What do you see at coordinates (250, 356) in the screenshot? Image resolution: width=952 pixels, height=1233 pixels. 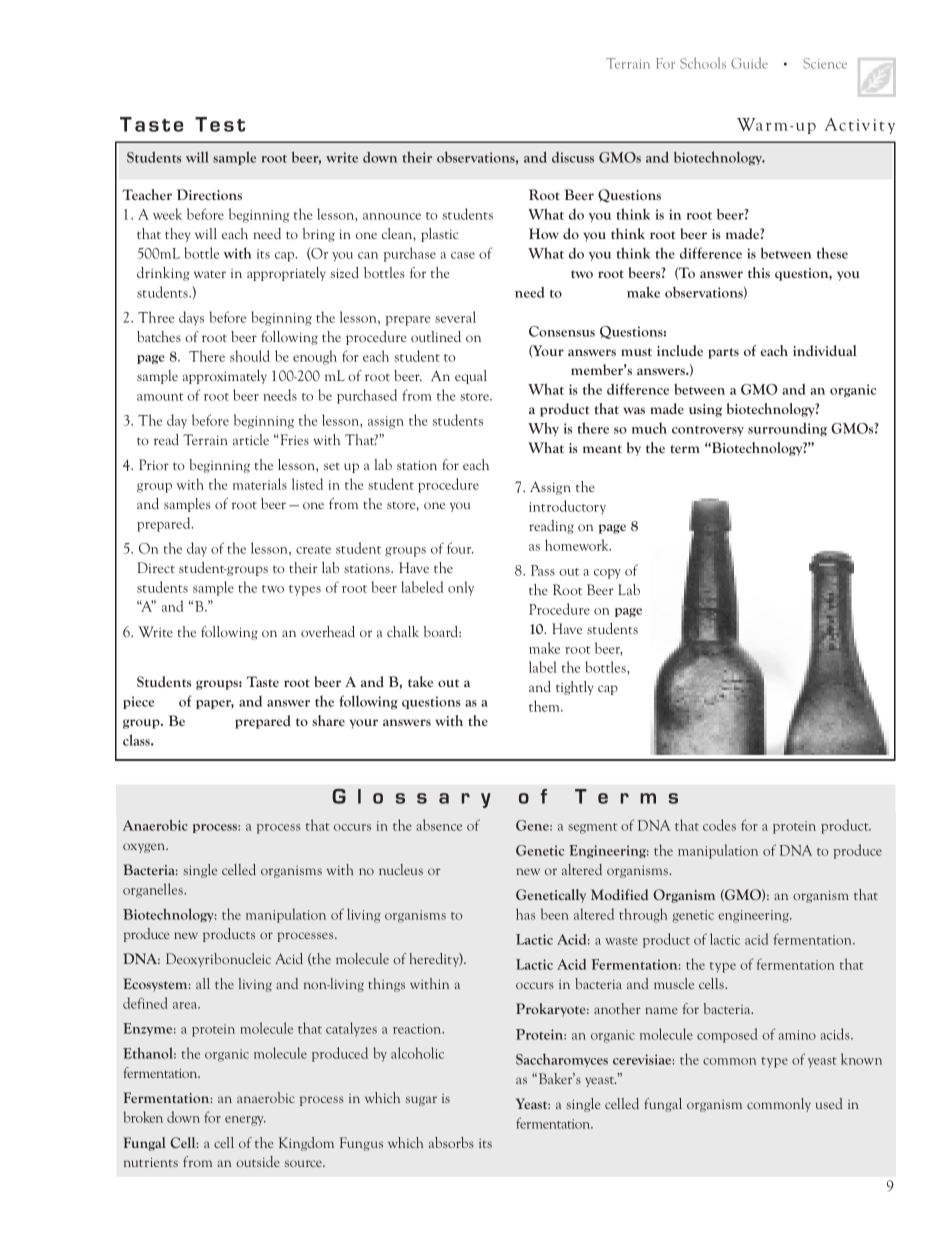 I see `should` at bounding box center [250, 356].
